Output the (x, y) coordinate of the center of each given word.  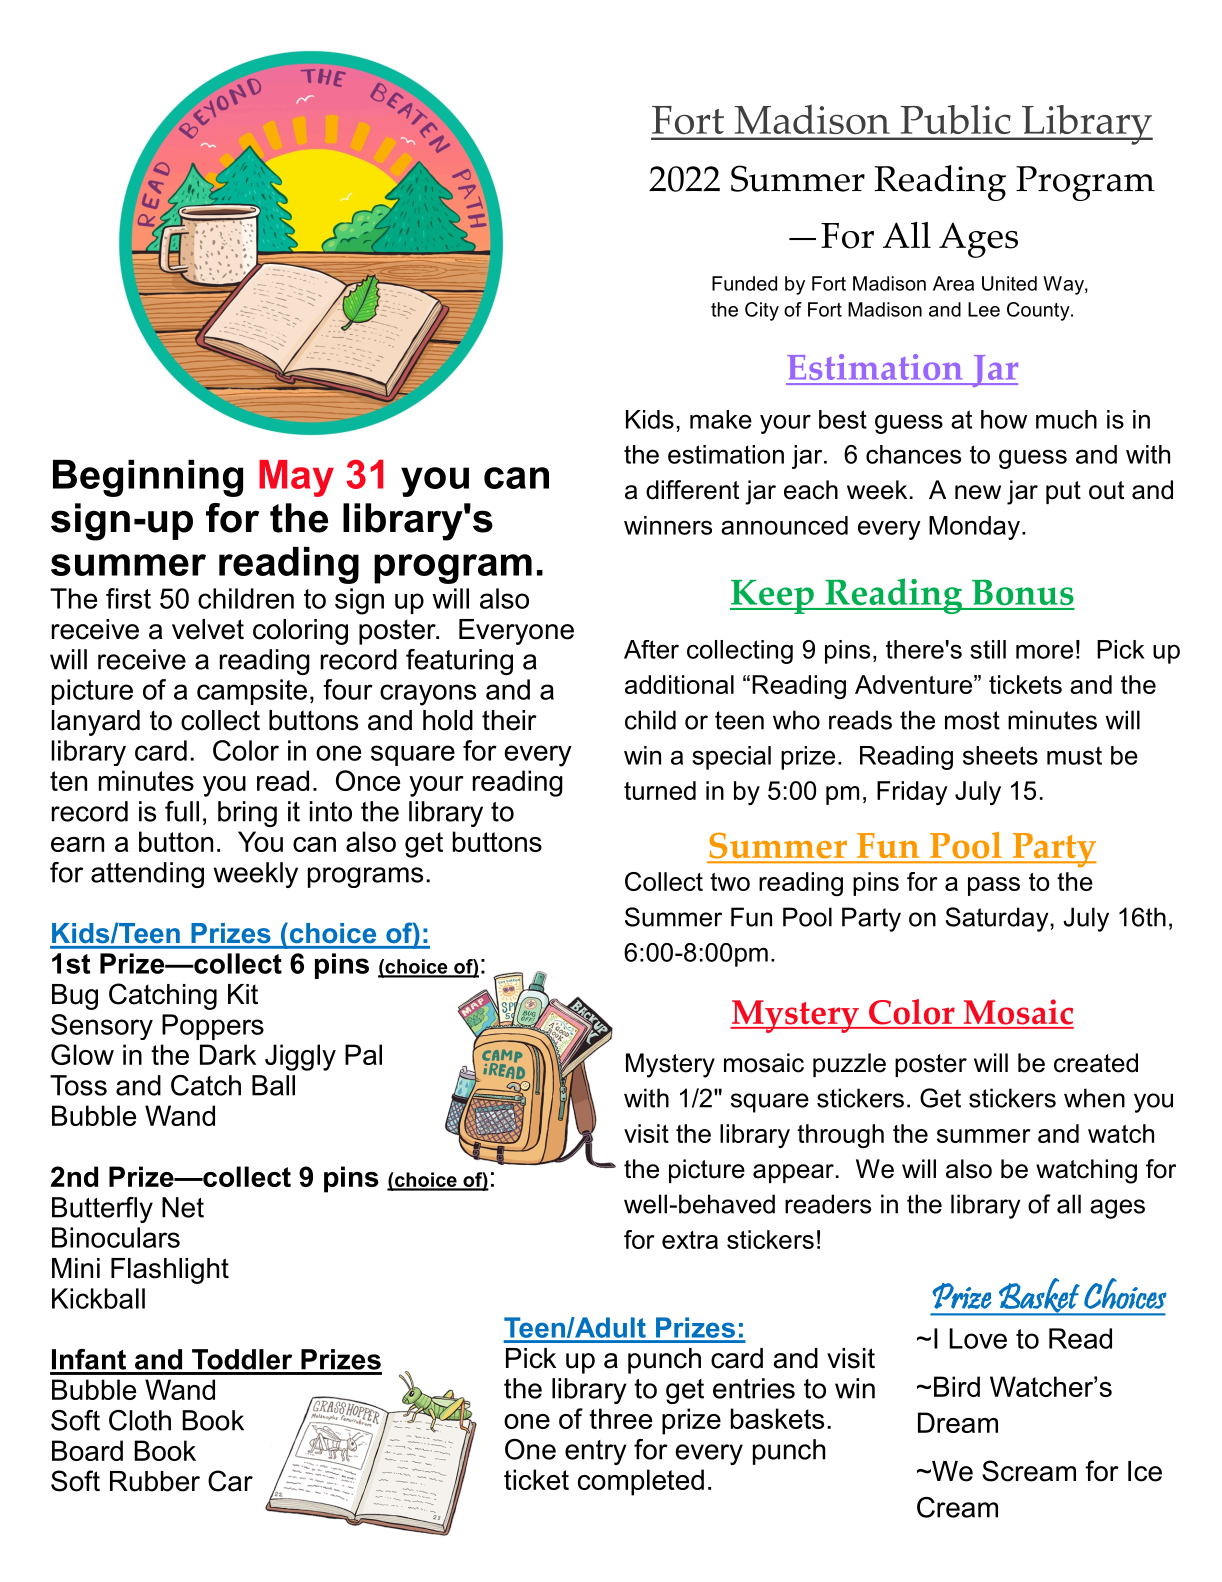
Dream (958, 1422)
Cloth (140, 1420)
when (1094, 1098)
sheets (1000, 755)
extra (690, 1240)
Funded (744, 283)
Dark (228, 1054)
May (296, 478)
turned (660, 790)
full (182, 811)
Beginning (148, 478)
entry (596, 1452)
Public (955, 119)
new (978, 492)
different (692, 490)
